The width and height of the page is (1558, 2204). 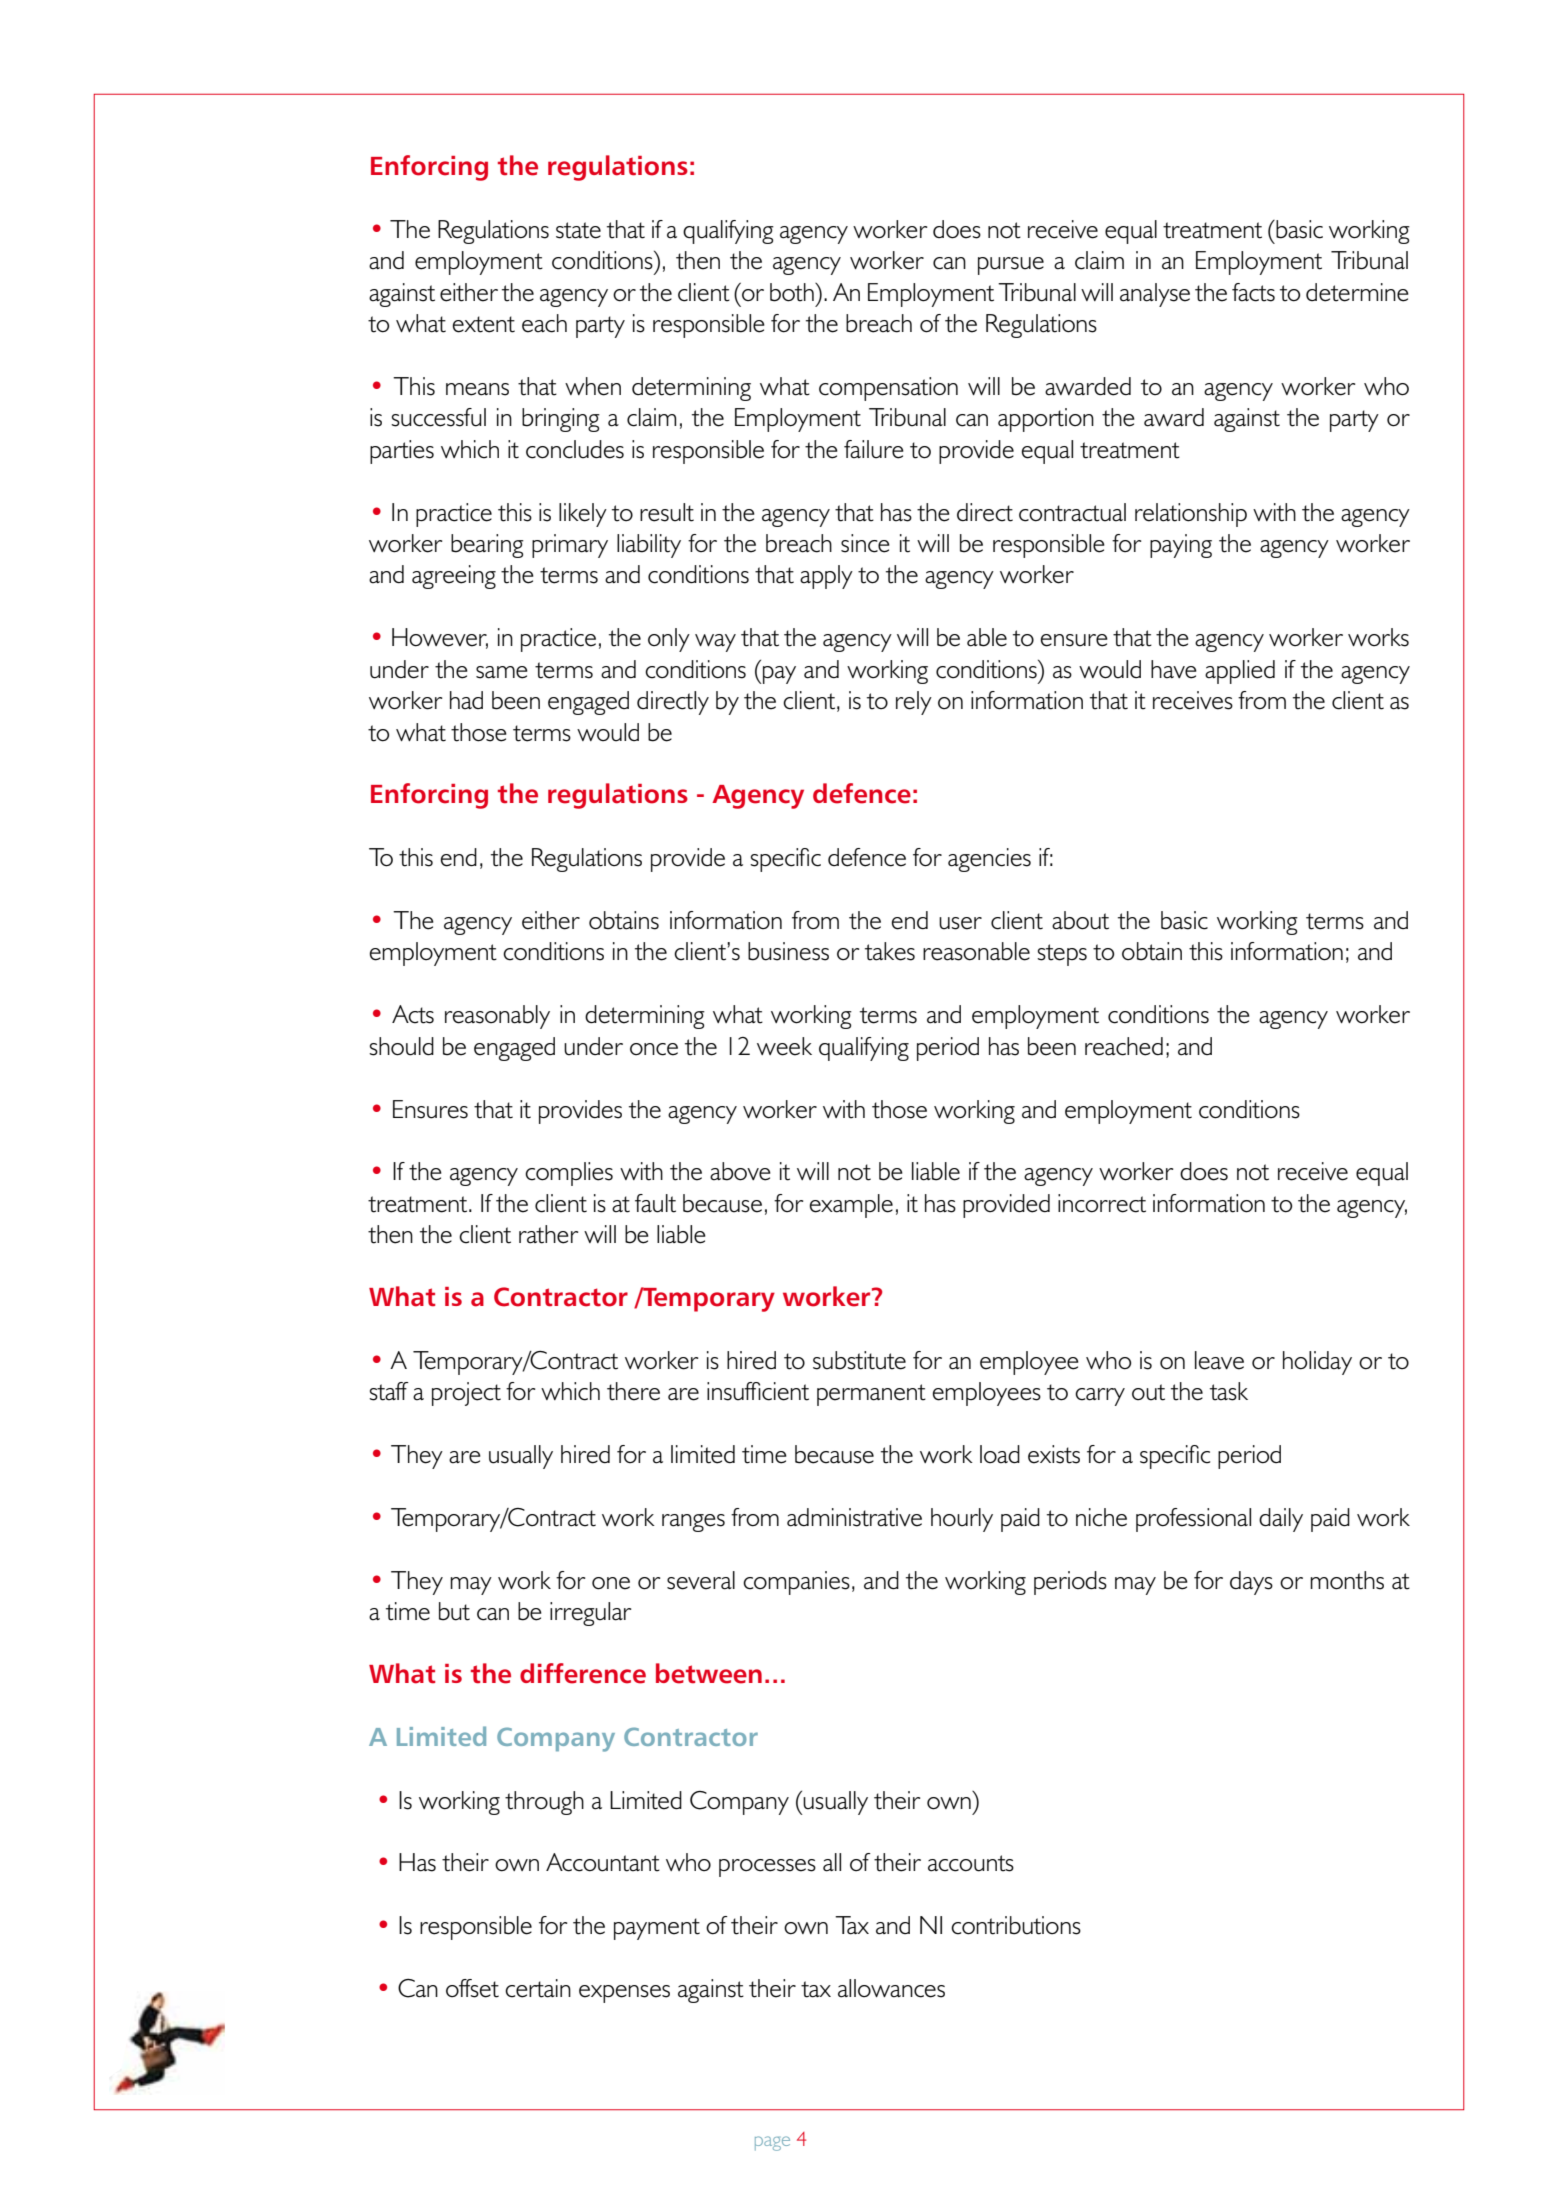 What do you see at coordinates (466, 700) in the page?
I see `had` at bounding box center [466, 700].
